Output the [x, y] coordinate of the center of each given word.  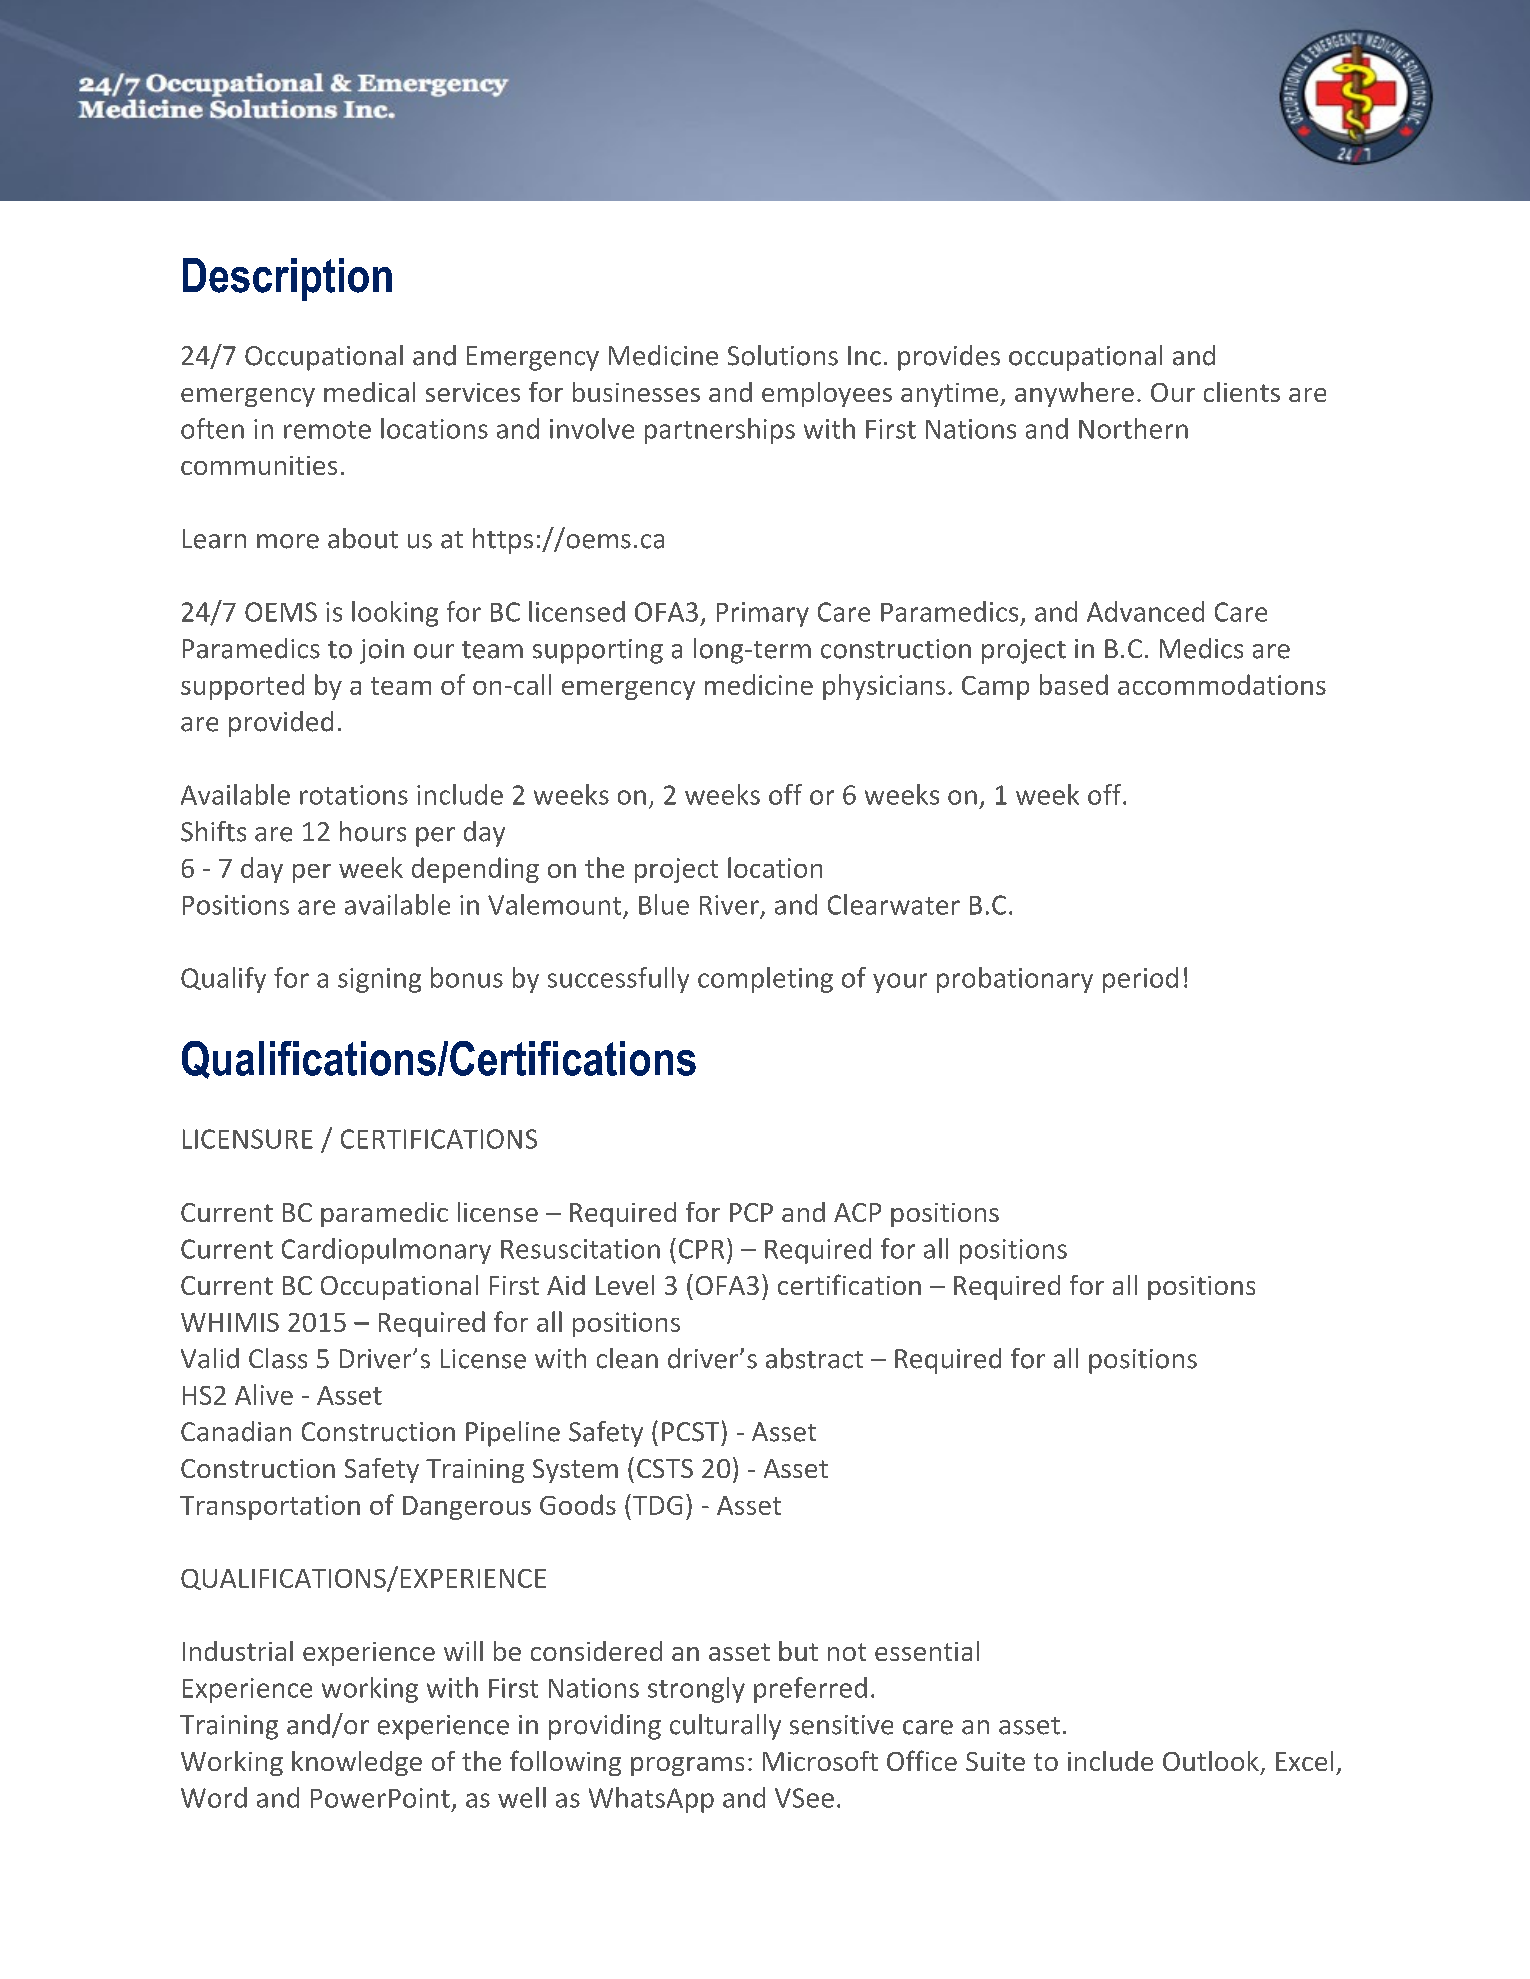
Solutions [783, 355]
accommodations [1222, 684]
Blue [664, 904]
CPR [701, 1249]
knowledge [357, 1763]
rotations [354, 795]
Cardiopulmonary [386, 1251]
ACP [857, 1212]
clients [1242, 392]
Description [287, 279]
